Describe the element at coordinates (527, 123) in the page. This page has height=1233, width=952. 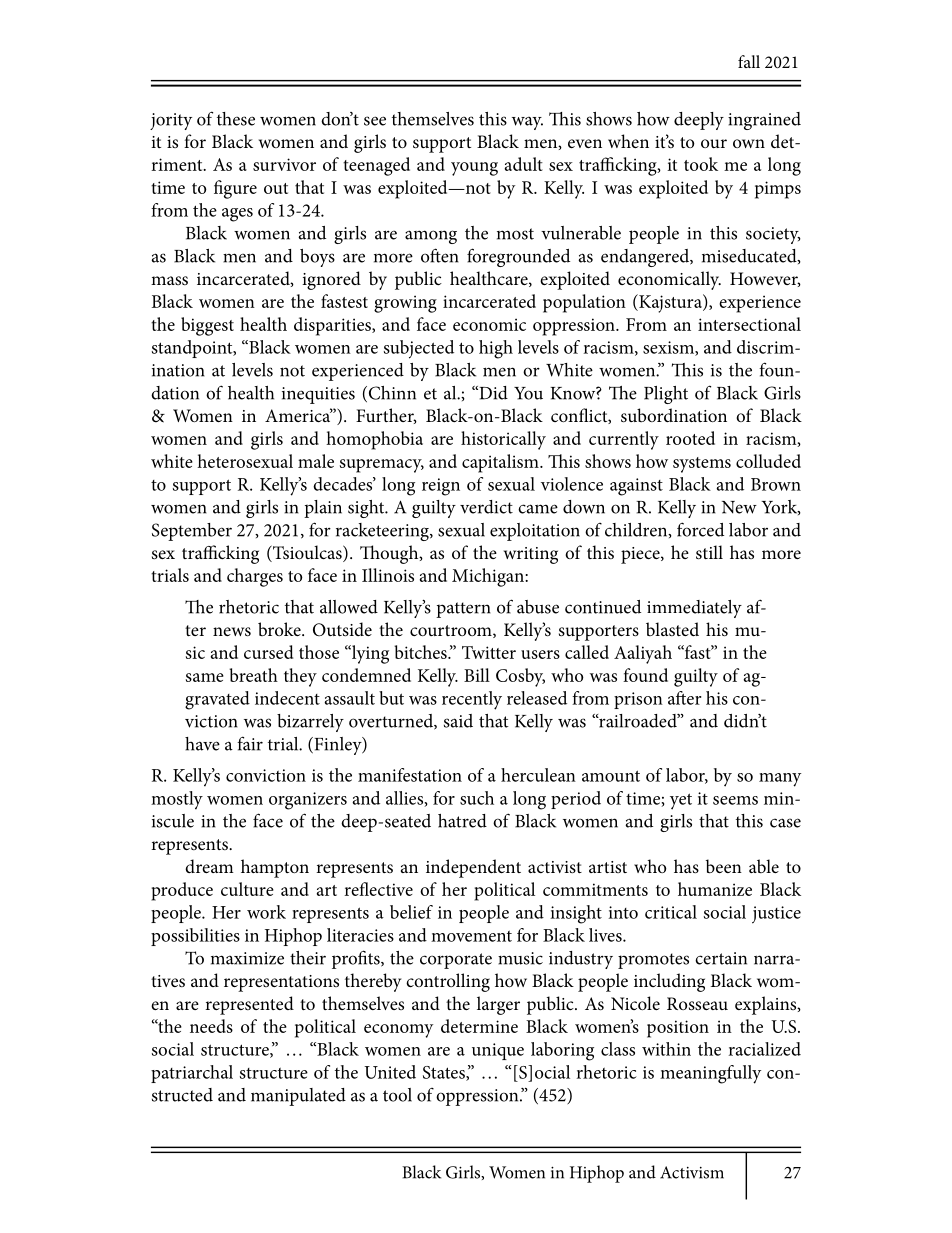
I see `way` at that location.
